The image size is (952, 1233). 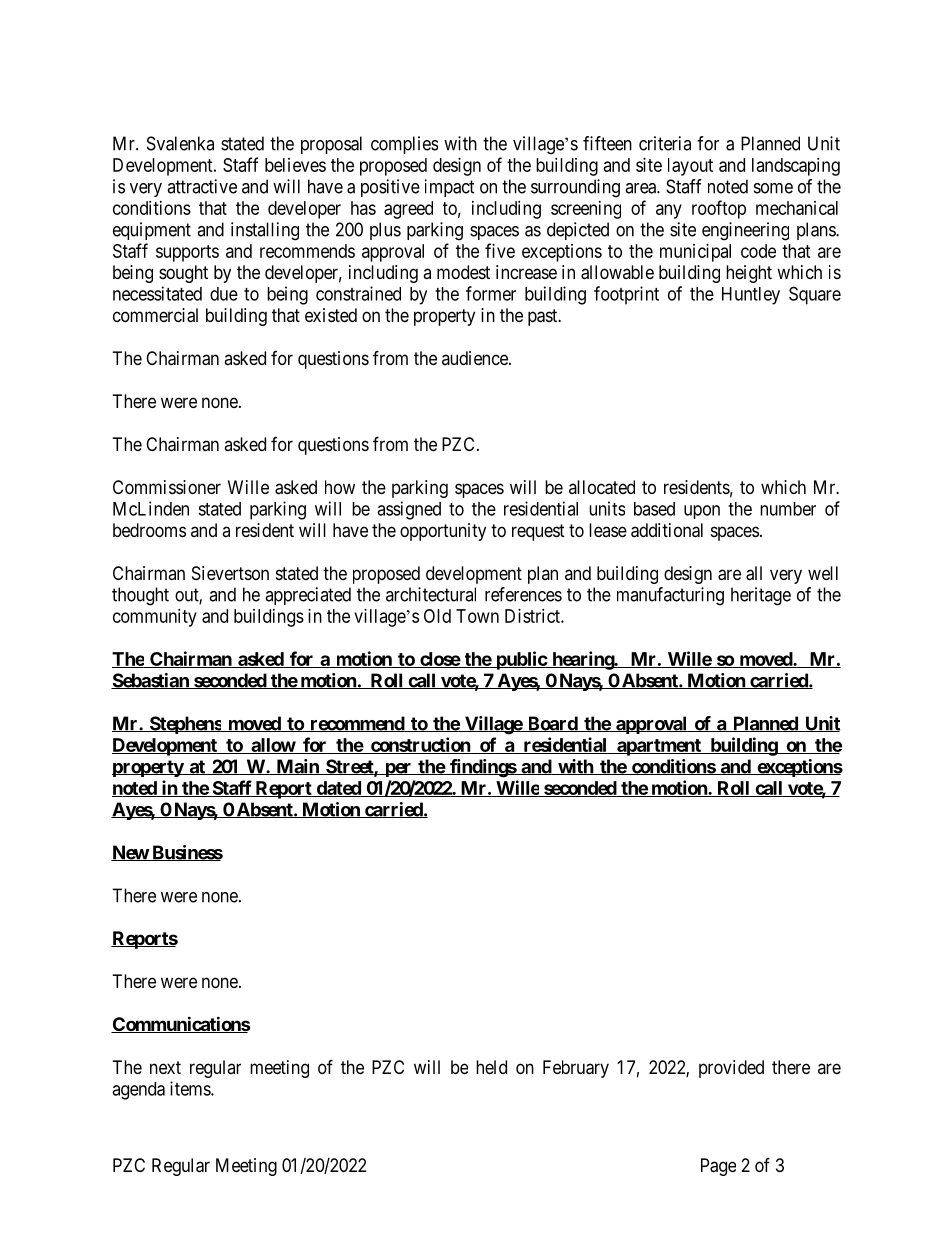 I want to click on heritage, so click(x=761, y=596).
